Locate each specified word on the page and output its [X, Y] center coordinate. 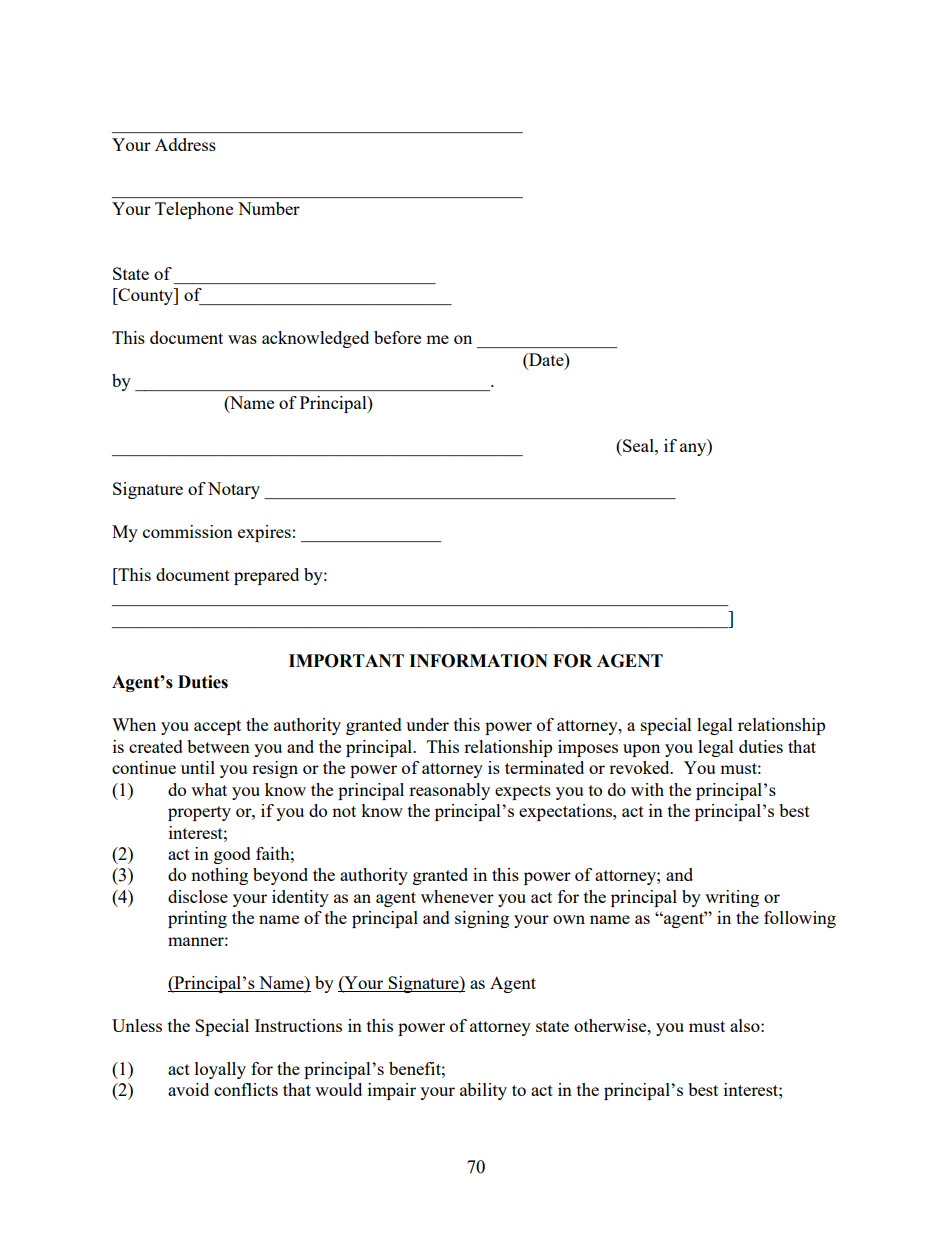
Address [185, 144]
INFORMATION [478, 661]
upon [641, 750]
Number [269, 208]
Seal [638, 445]
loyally [220, 1070]
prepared [266, 576]
